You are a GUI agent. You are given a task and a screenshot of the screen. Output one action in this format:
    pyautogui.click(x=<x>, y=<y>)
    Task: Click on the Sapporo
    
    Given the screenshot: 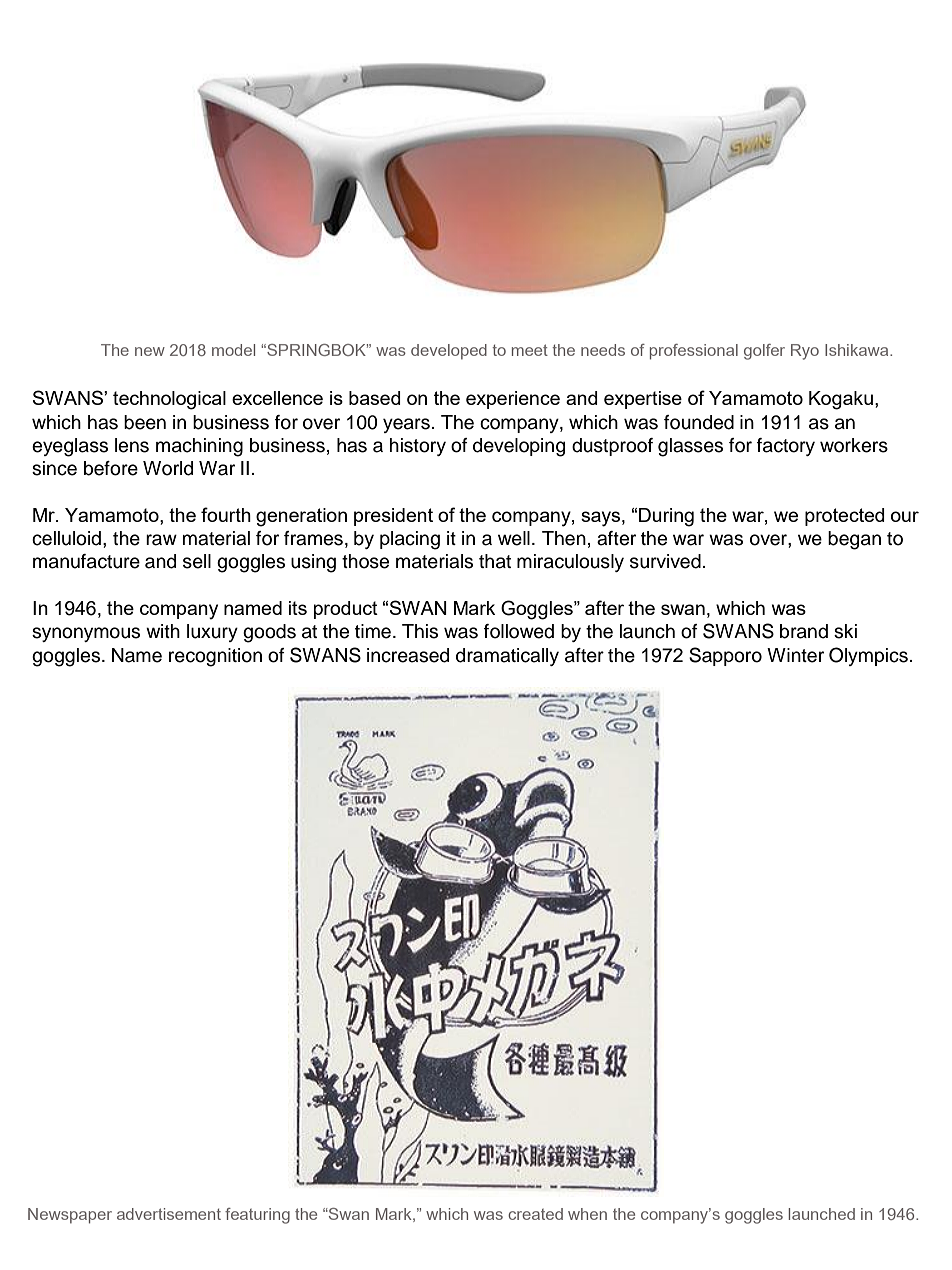 What is the action you would take?
    pyautogui.click(x=725, y=656)
